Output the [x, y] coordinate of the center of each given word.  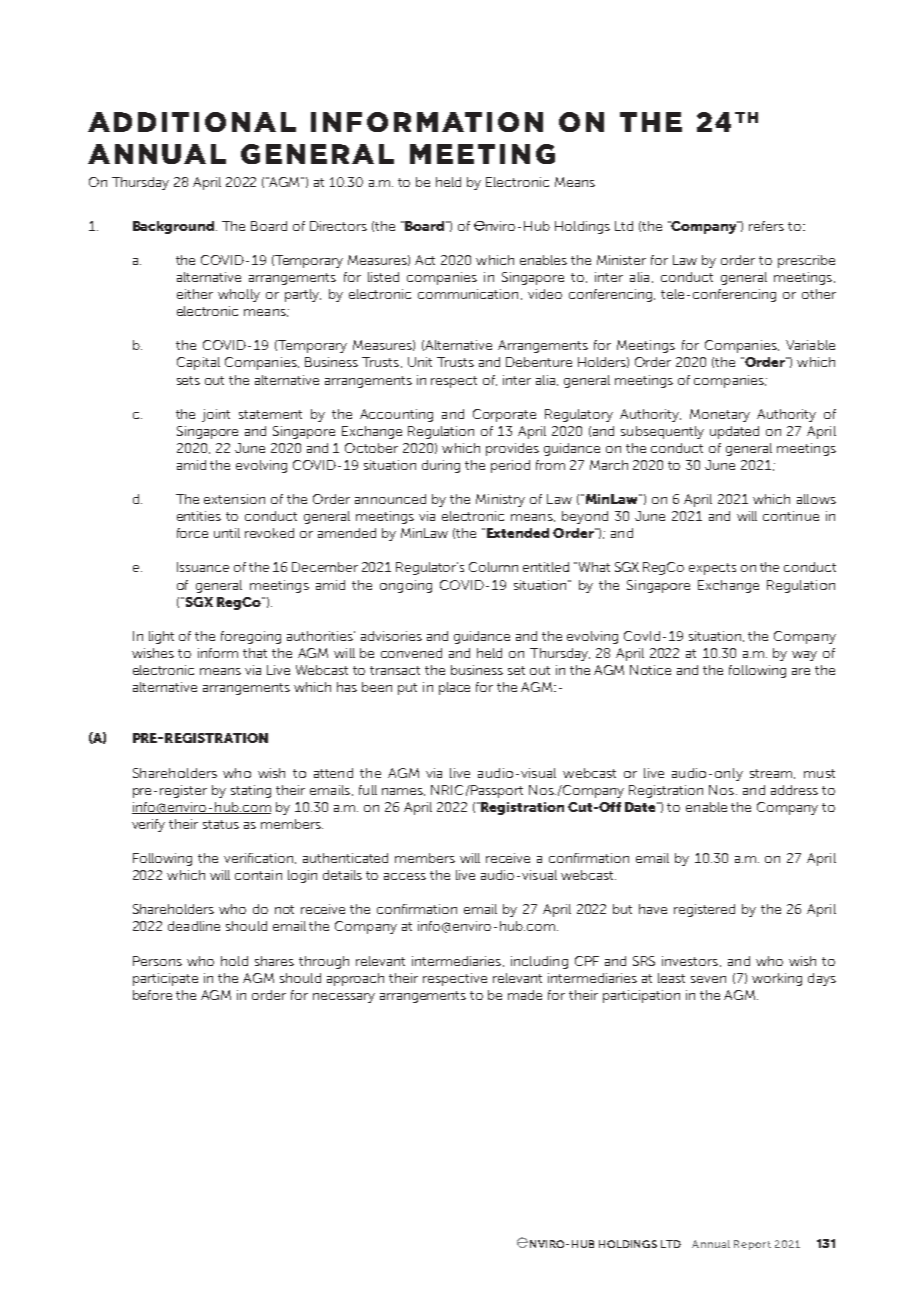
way [804, 656]
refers [766, 226]
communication [468, 294]
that [255, 653]
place [454, 688]
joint [216, 415]
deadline [194, 926]
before [152, 995]
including [539, 962]
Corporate [504, 415]
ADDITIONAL [192, 122]
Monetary [720, 415]
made [525, 995]
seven [708, 979]
